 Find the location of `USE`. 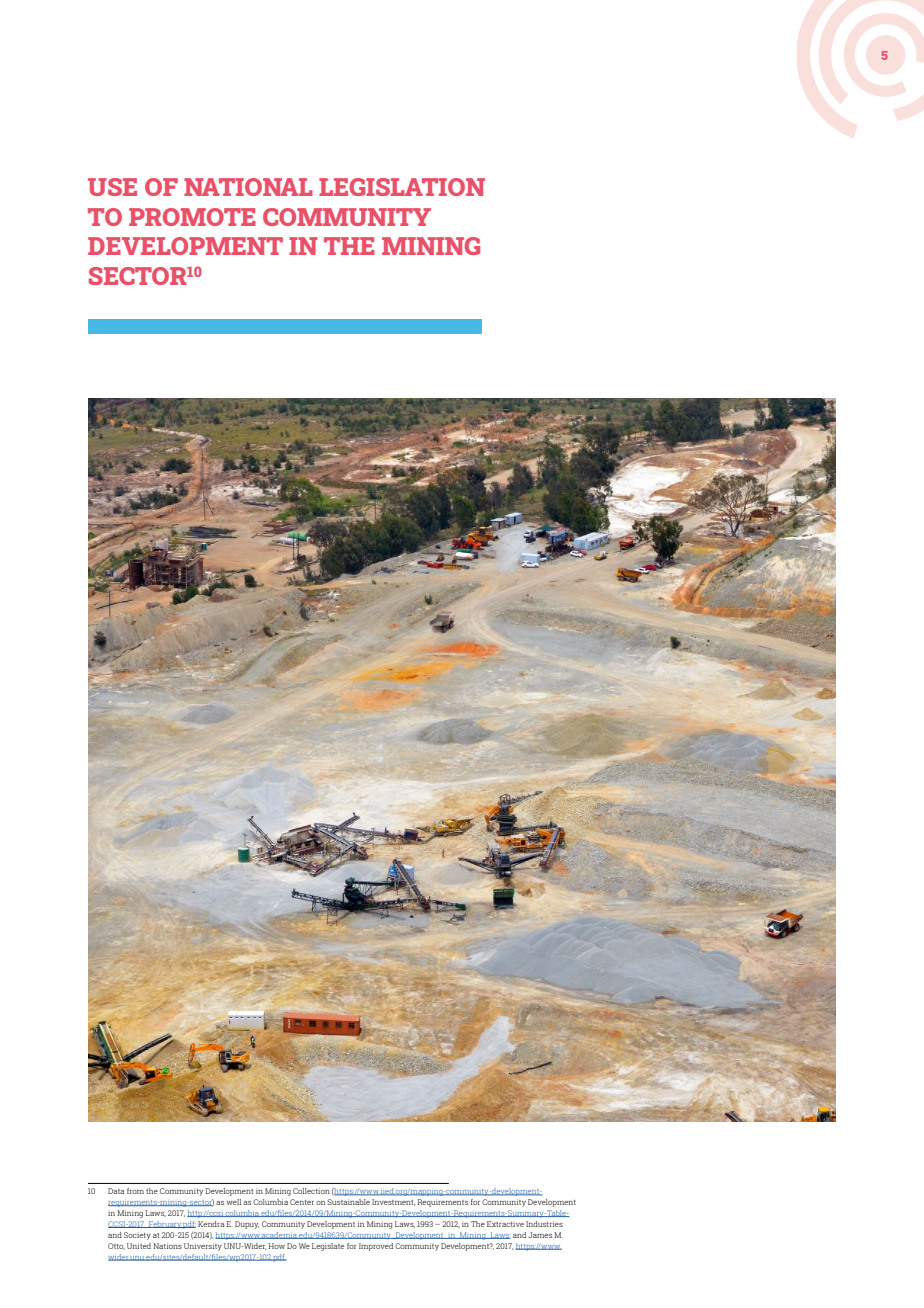

USE is located at coordinates (112, 187).
